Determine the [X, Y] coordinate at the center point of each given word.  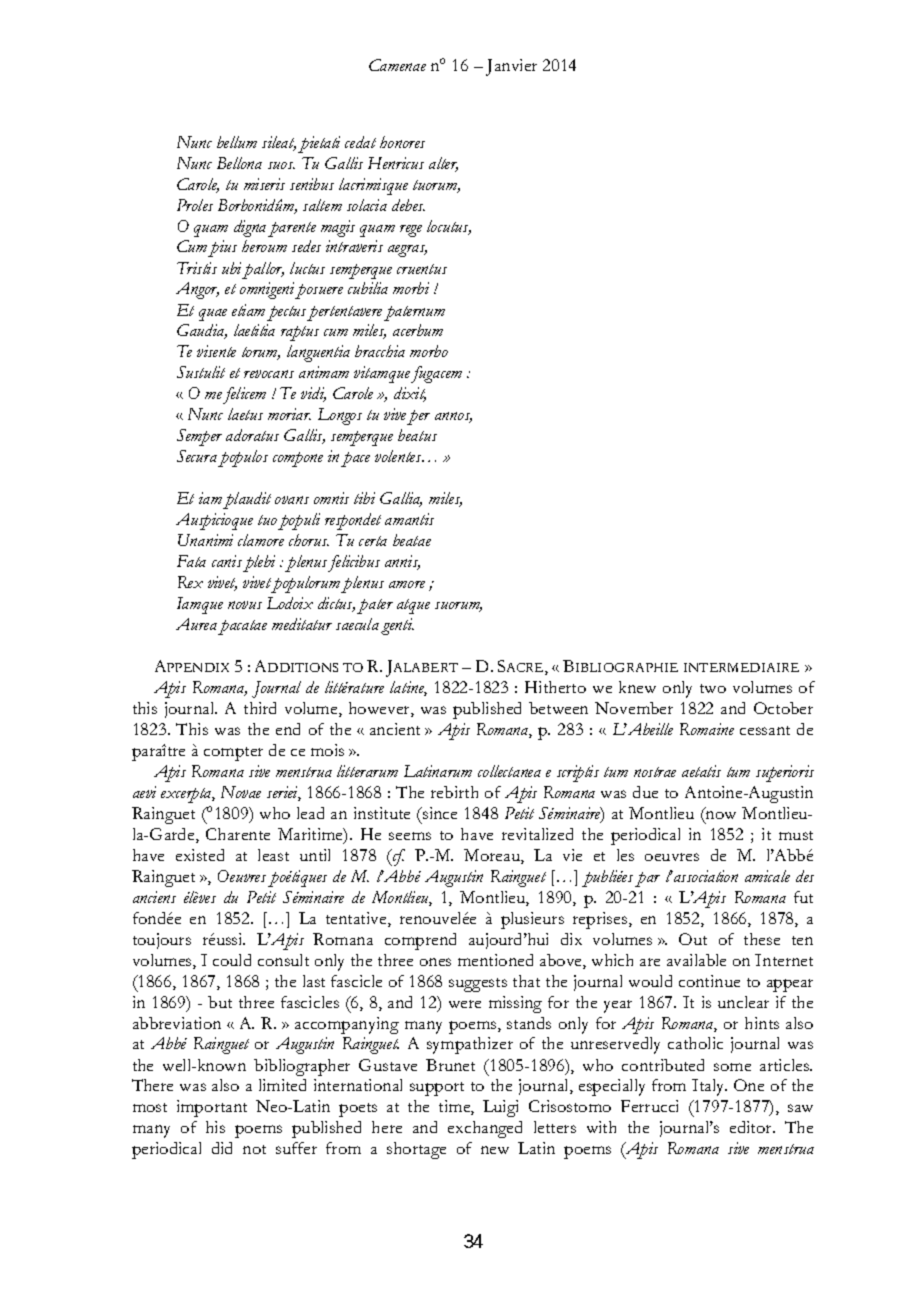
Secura [197, 456]
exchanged [485, 1129]
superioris [785, 773]
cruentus [422, 269]
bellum [237, 142]
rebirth [454, 792]
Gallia [401, 499]
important [212, 1108]
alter [443, 164]
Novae [241, 792]
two [713, 688]
